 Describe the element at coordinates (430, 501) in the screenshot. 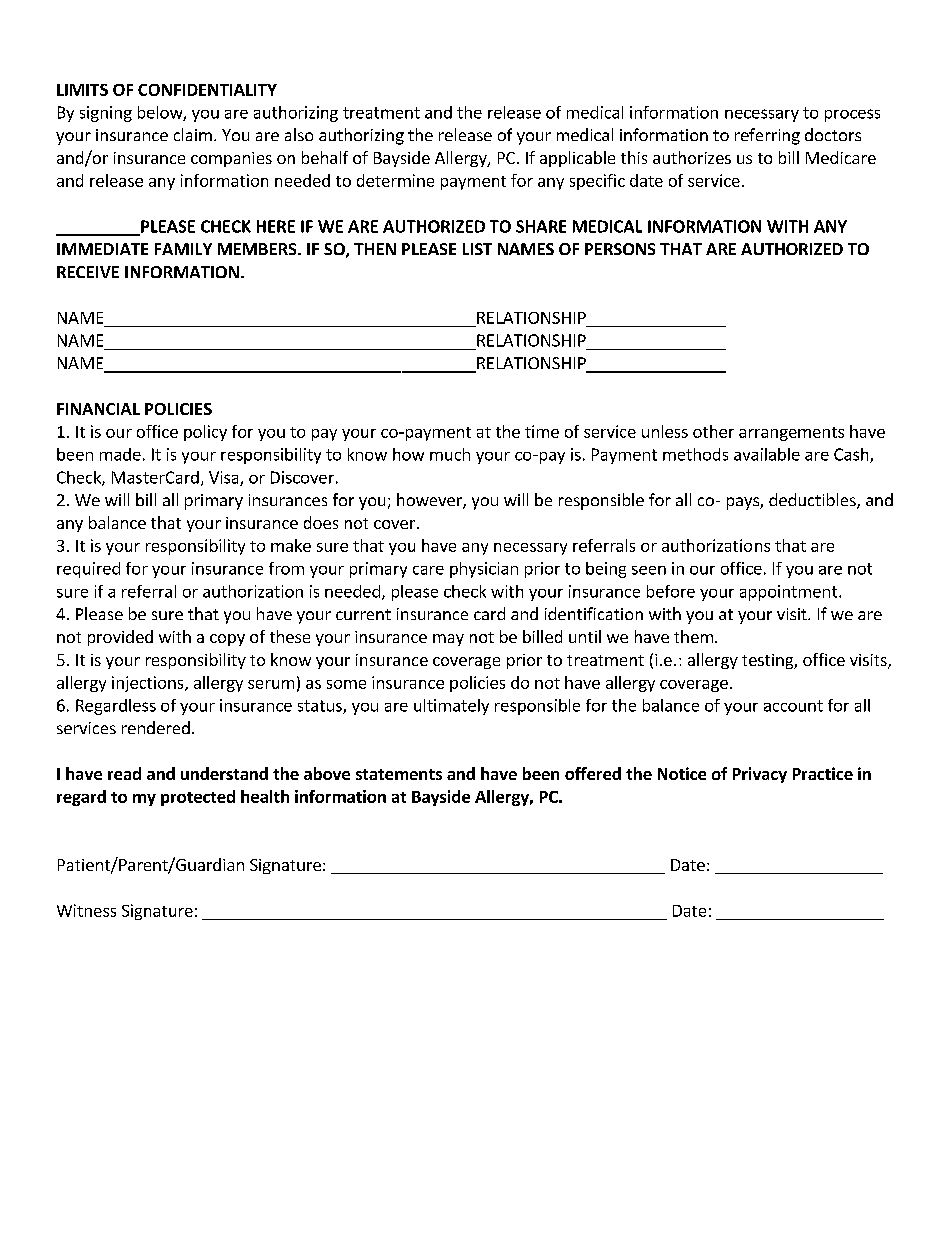

I see `however` at that location.
